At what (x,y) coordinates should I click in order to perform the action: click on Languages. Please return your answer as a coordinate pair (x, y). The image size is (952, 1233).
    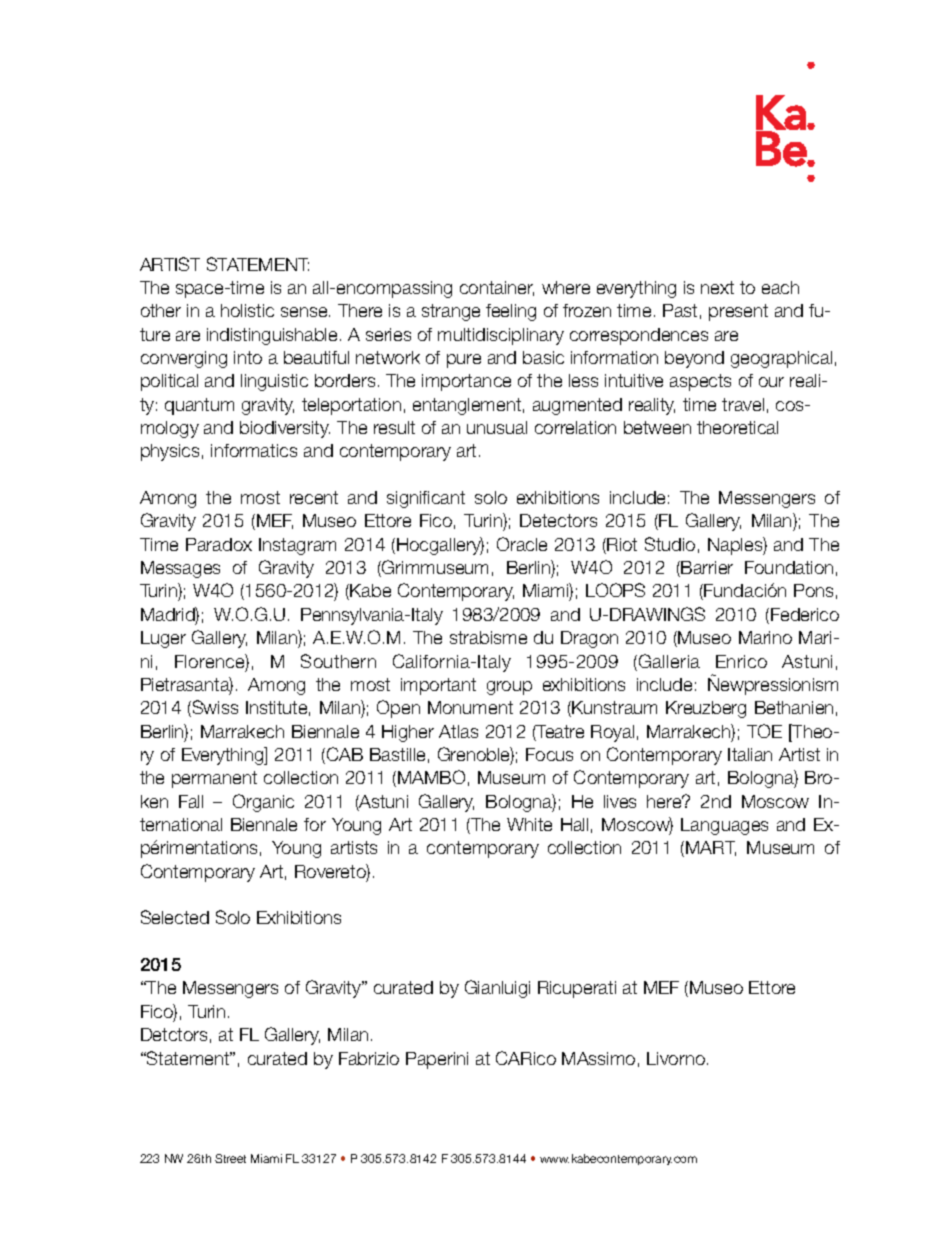
    Looking at the image, I should click on (724, 826).
